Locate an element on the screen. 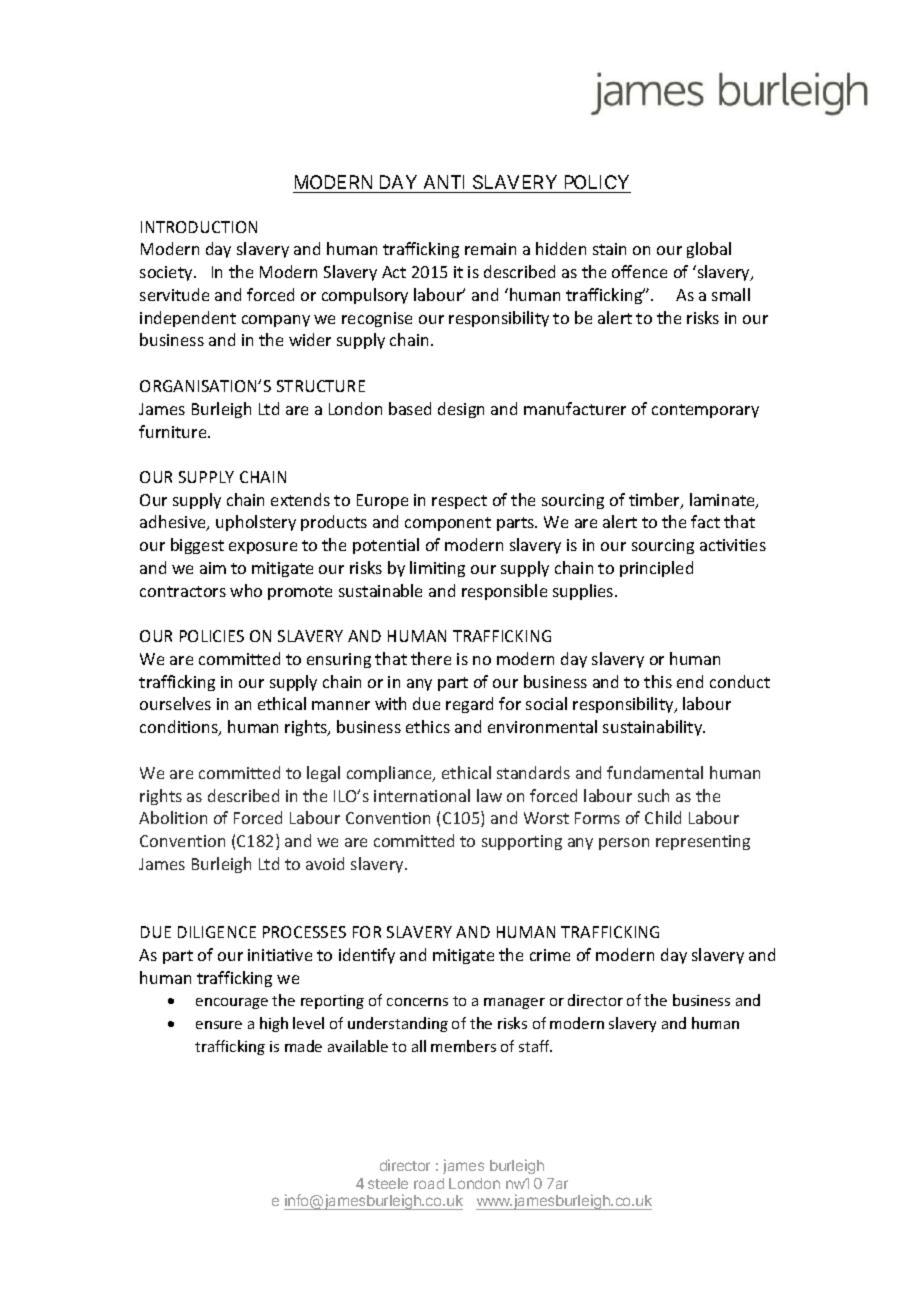 This screenshot has height=1308, width=924. this is located at coordinates (658, 681).
